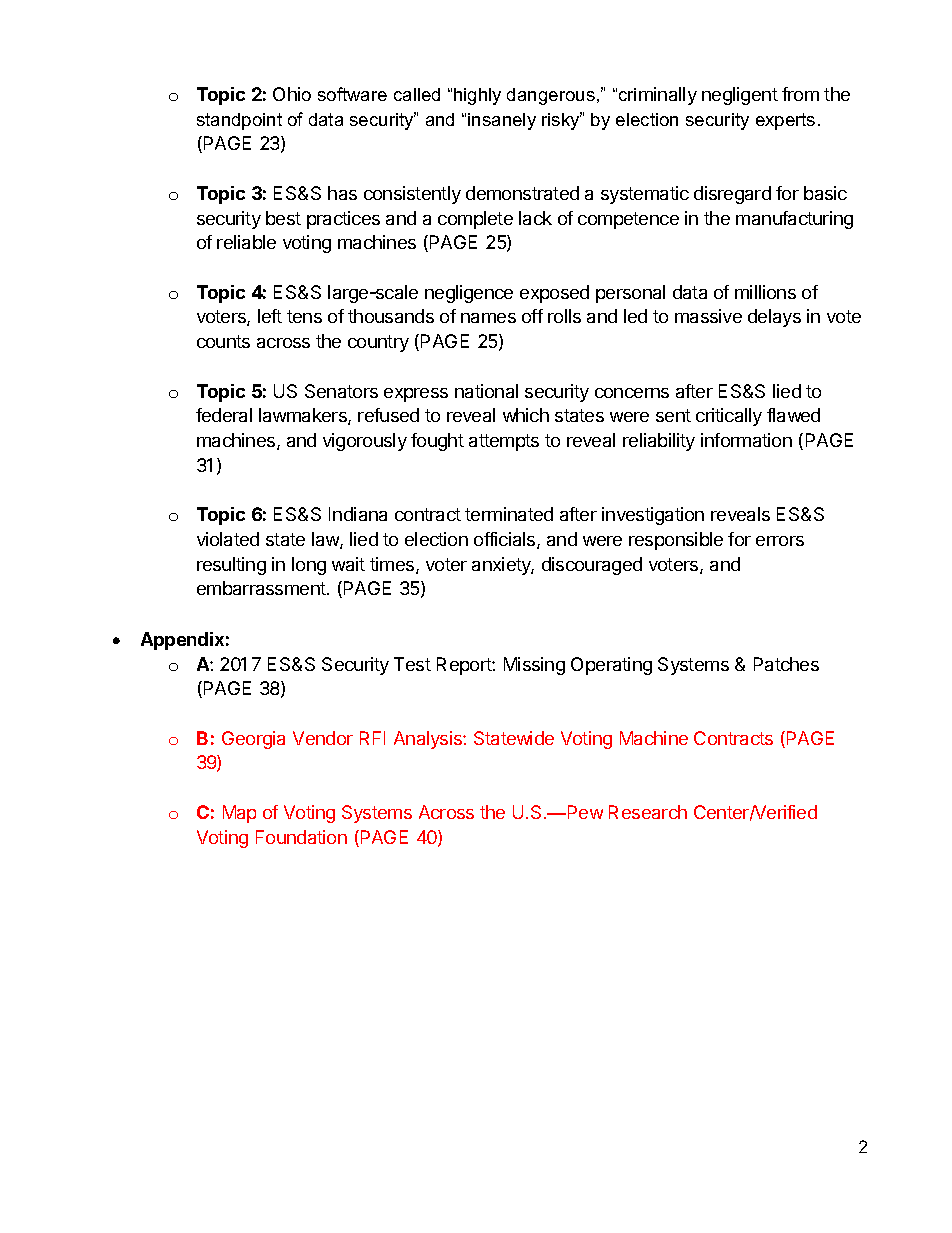 Image resolution: width=952 pixels, height=1233 pixels. I want to click on vigorously, so click(365, 442).
